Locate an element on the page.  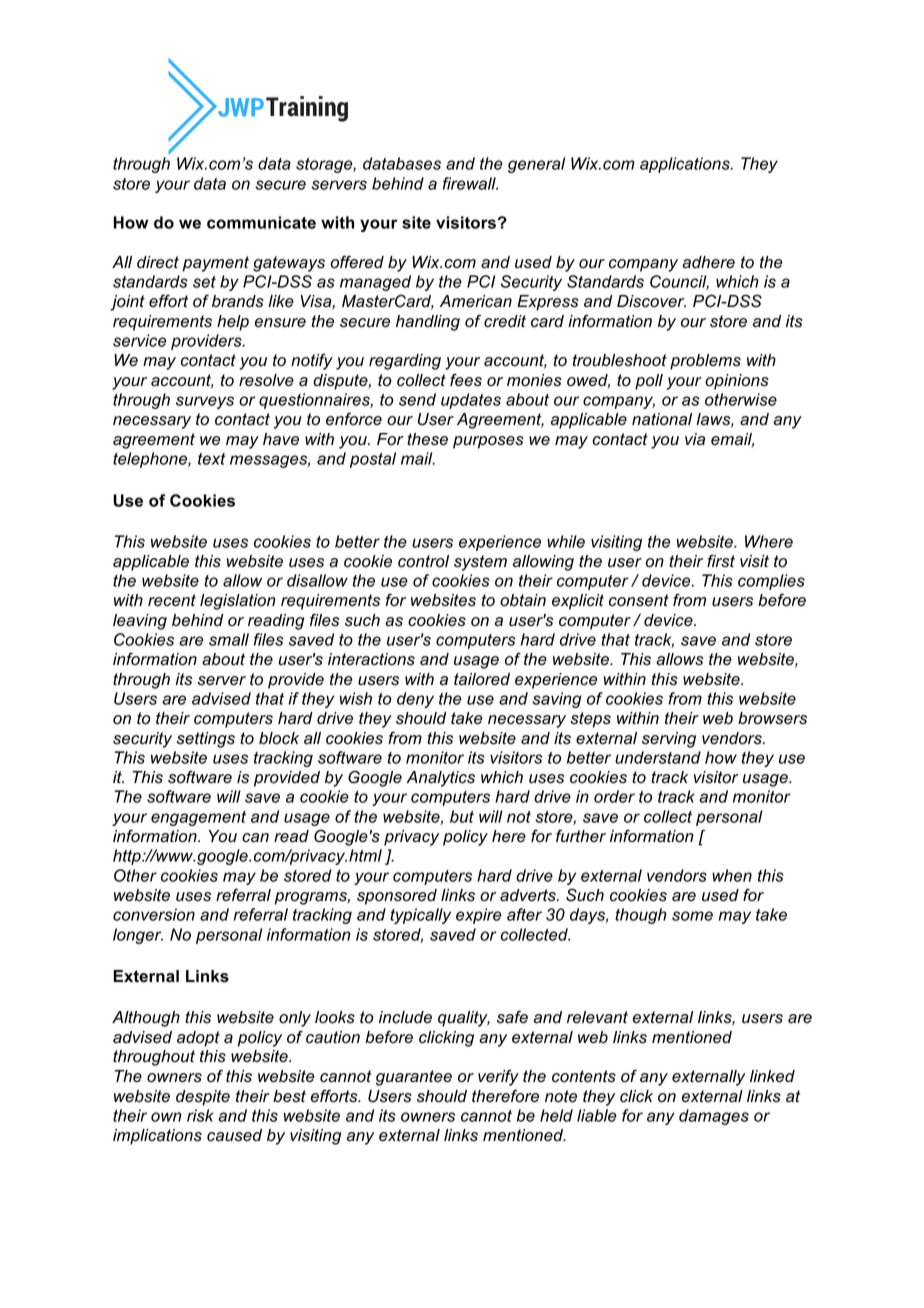
risk is located at coordinates (200, 1115).
